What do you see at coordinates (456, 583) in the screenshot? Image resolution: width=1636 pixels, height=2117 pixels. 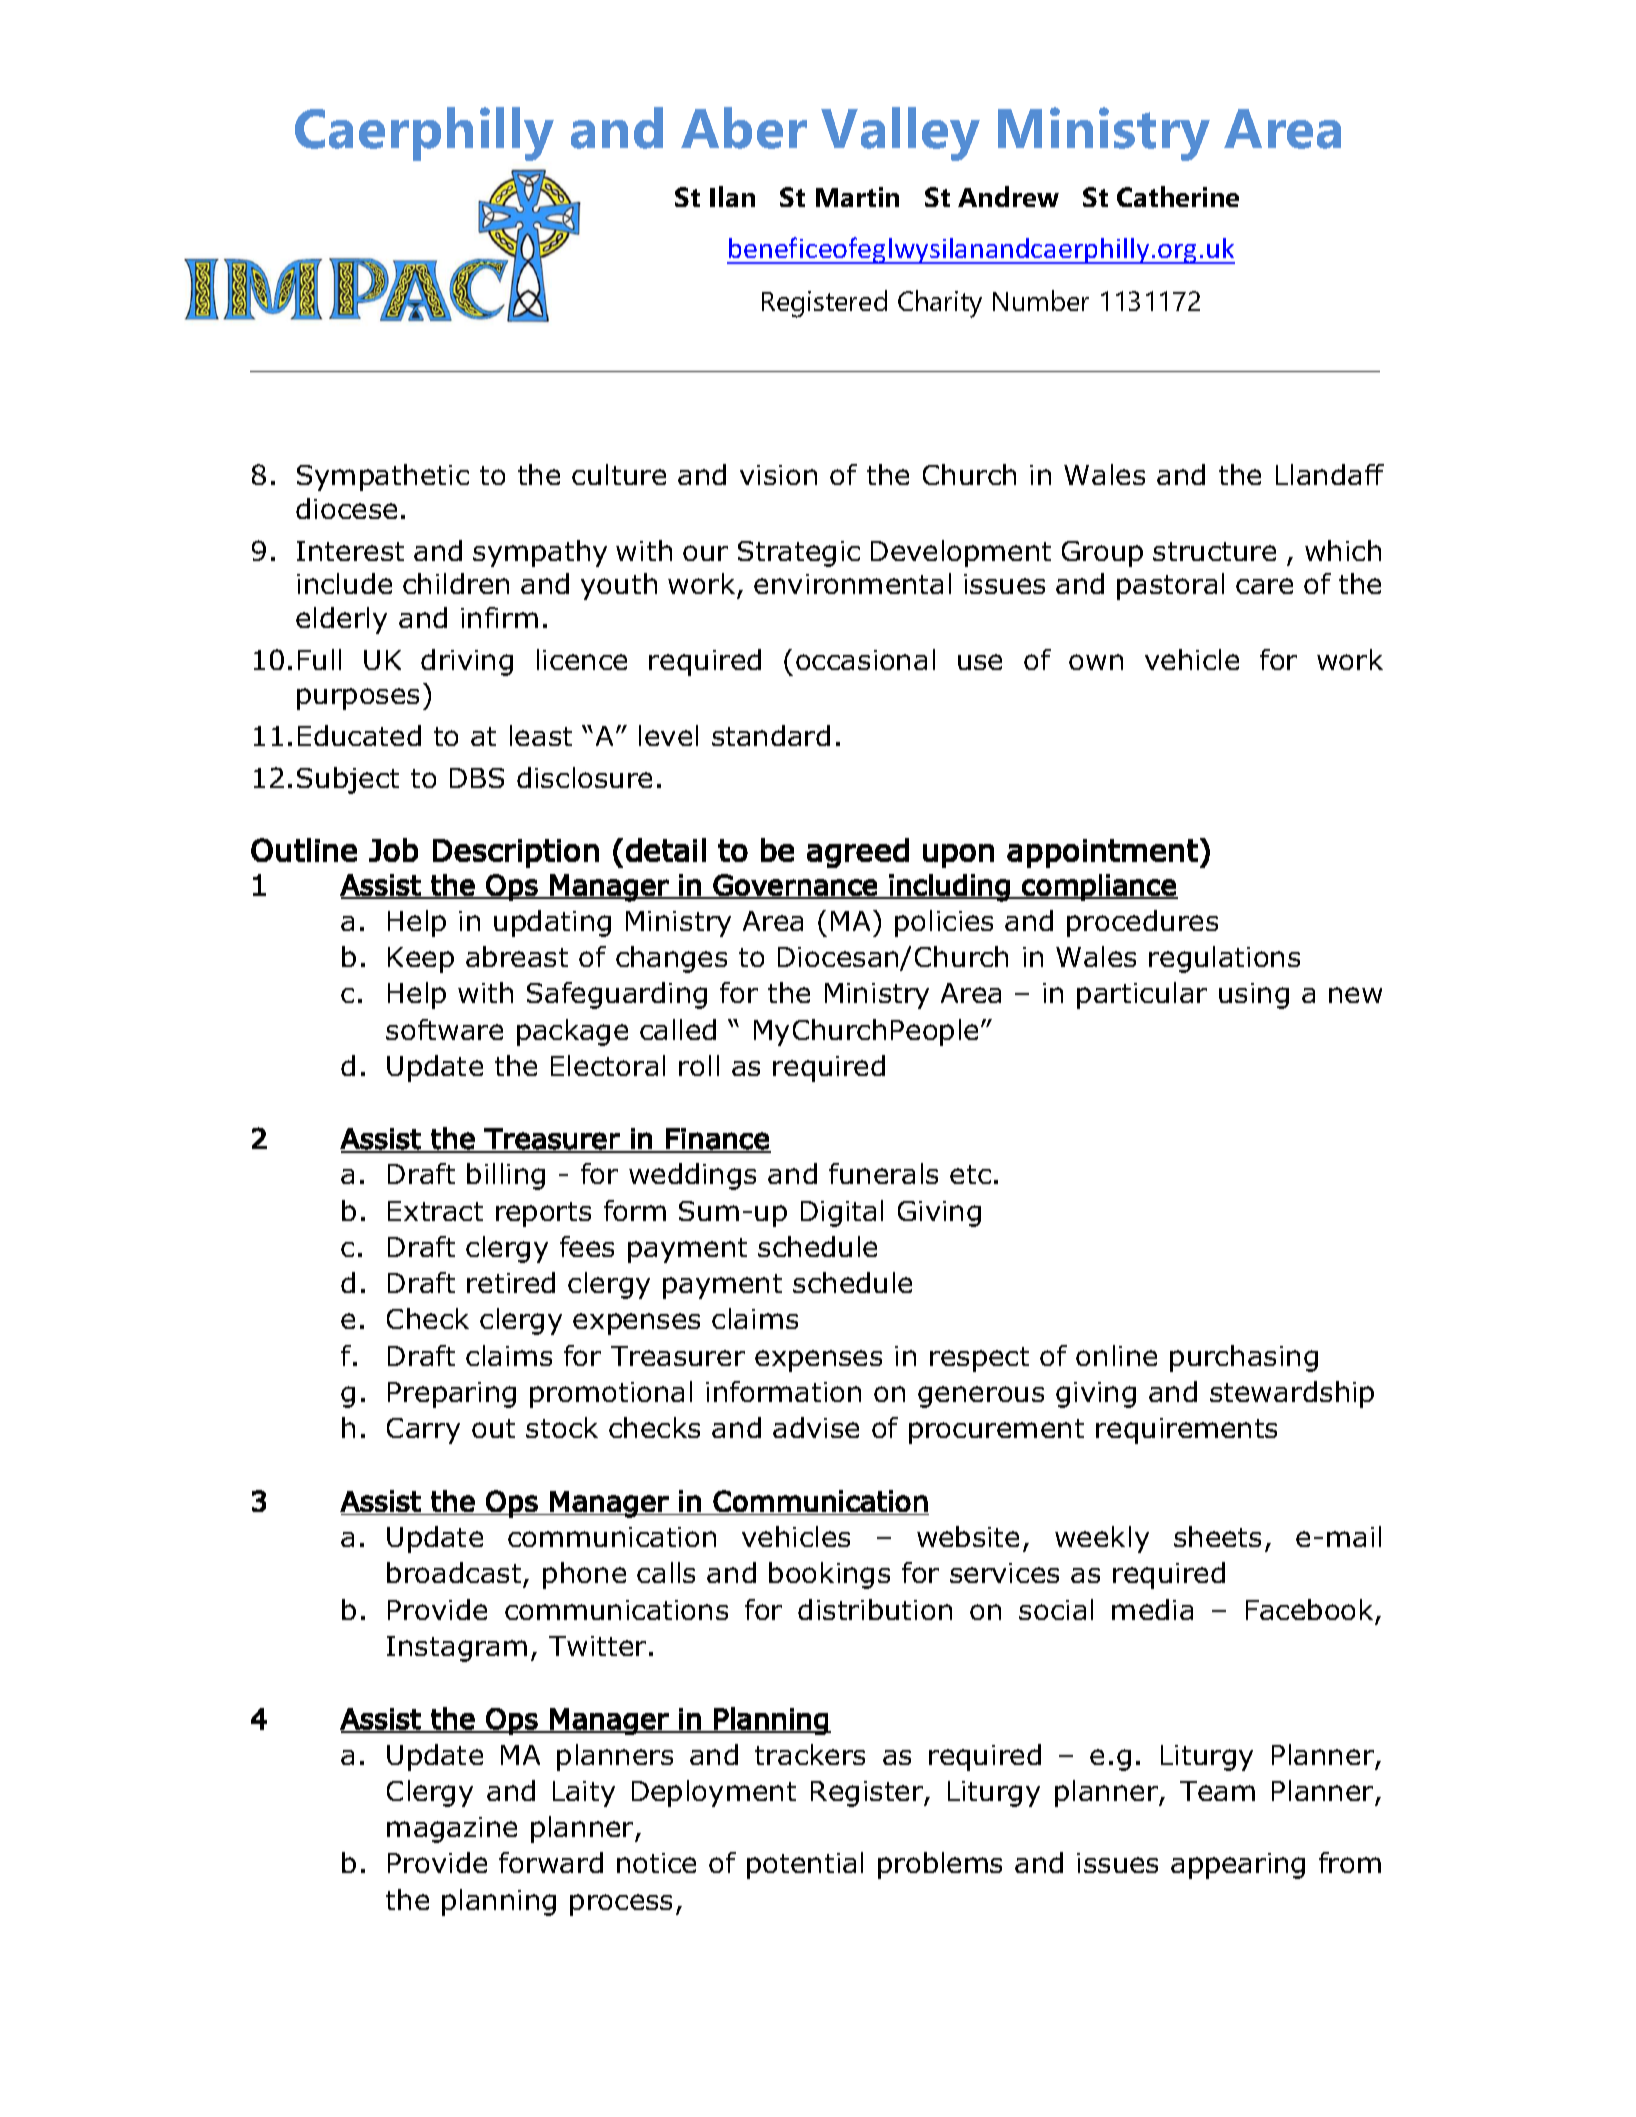 I see `children` at bounding box center [456, 583].
